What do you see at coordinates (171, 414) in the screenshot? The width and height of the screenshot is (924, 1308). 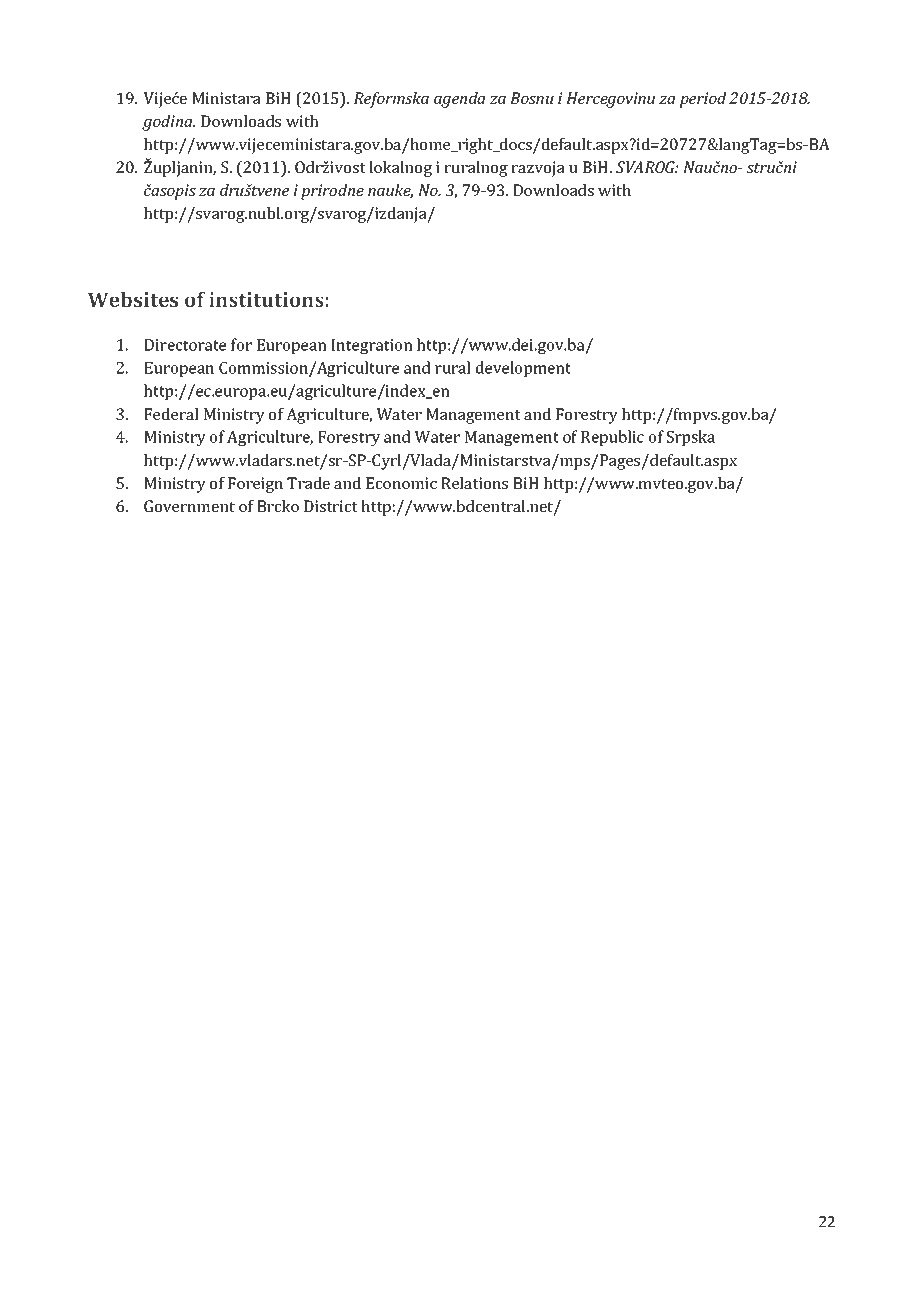 I see `Federal` at bounding box center [171, 414].
